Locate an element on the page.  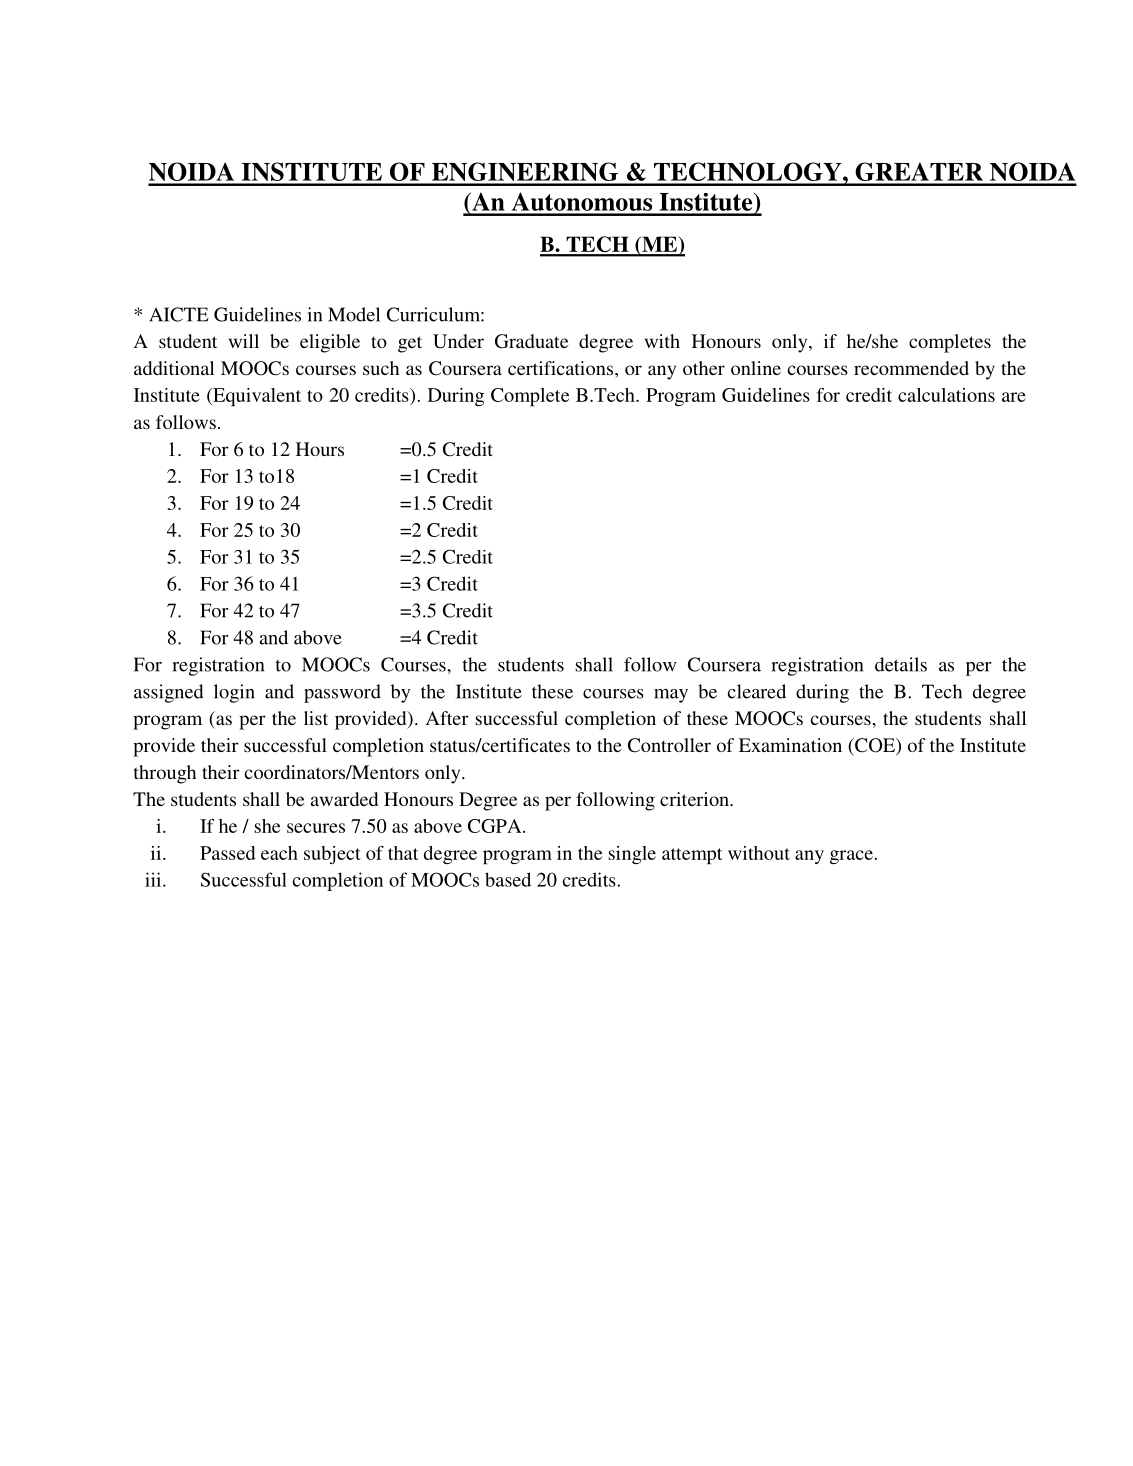
Hours is located at coordinates (320, 449).
